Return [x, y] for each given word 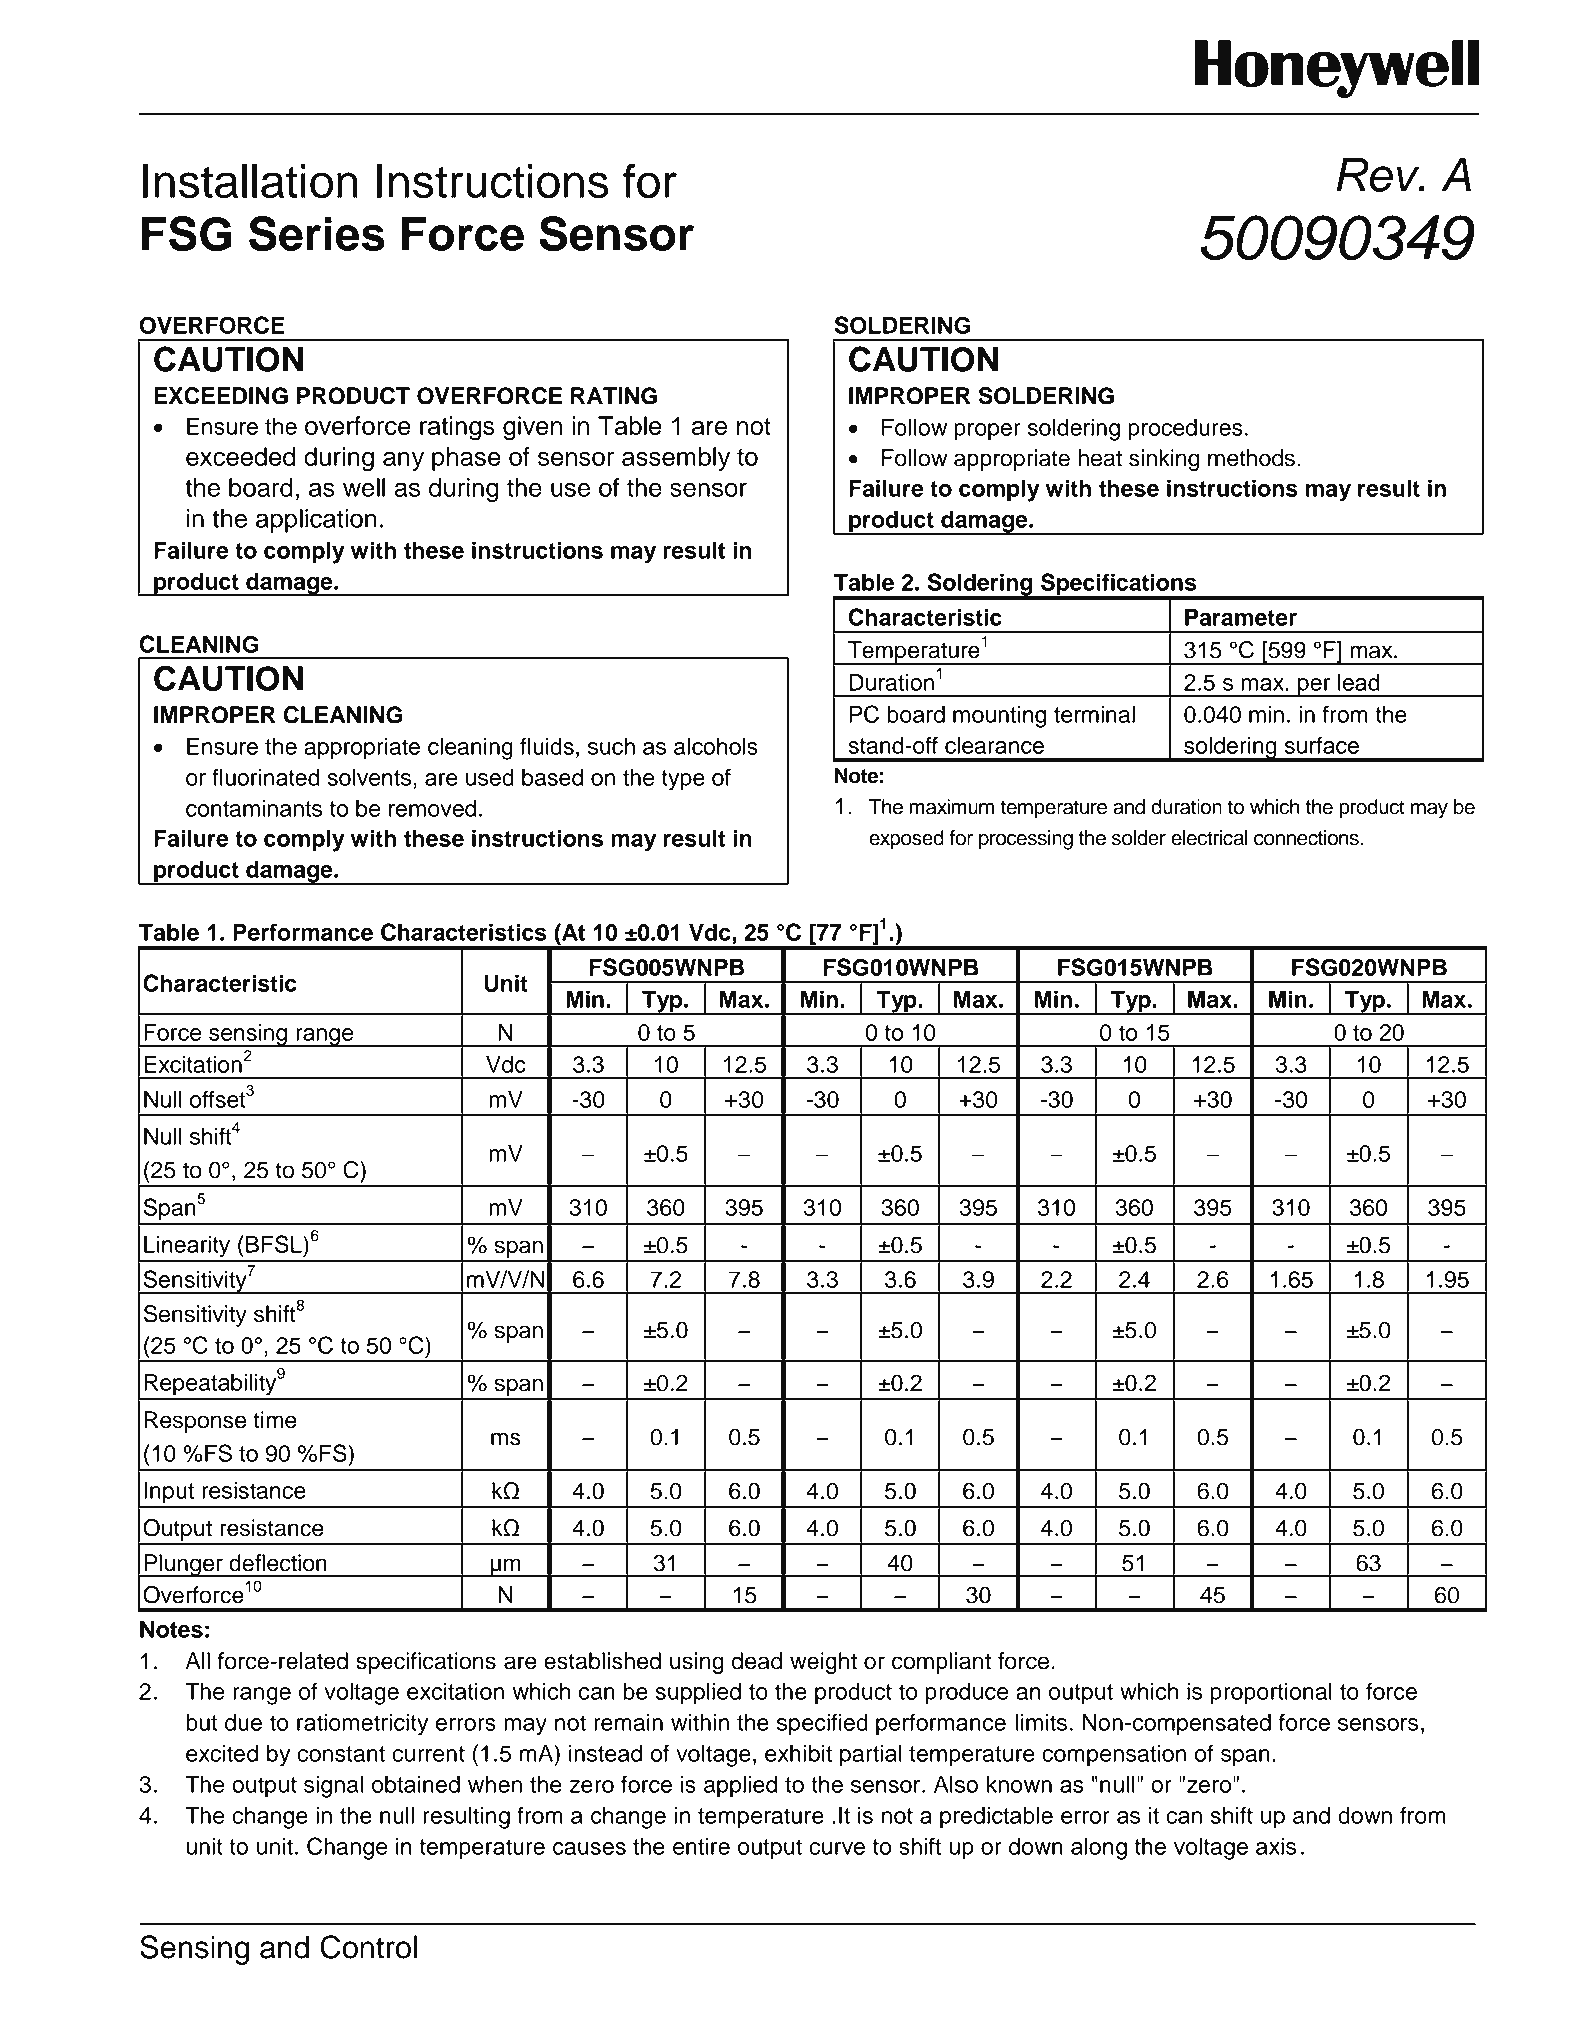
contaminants [254, 808]
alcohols [716, 746]
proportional [1271, 1693]
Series [317, 234]
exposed [906, 840]
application [316, 521]
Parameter [1241, 617]
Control [368, 1947]
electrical [1209, 838]
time [275, 1420]
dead [757, 1661]
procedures [1185, 429]
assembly [676, 459]
